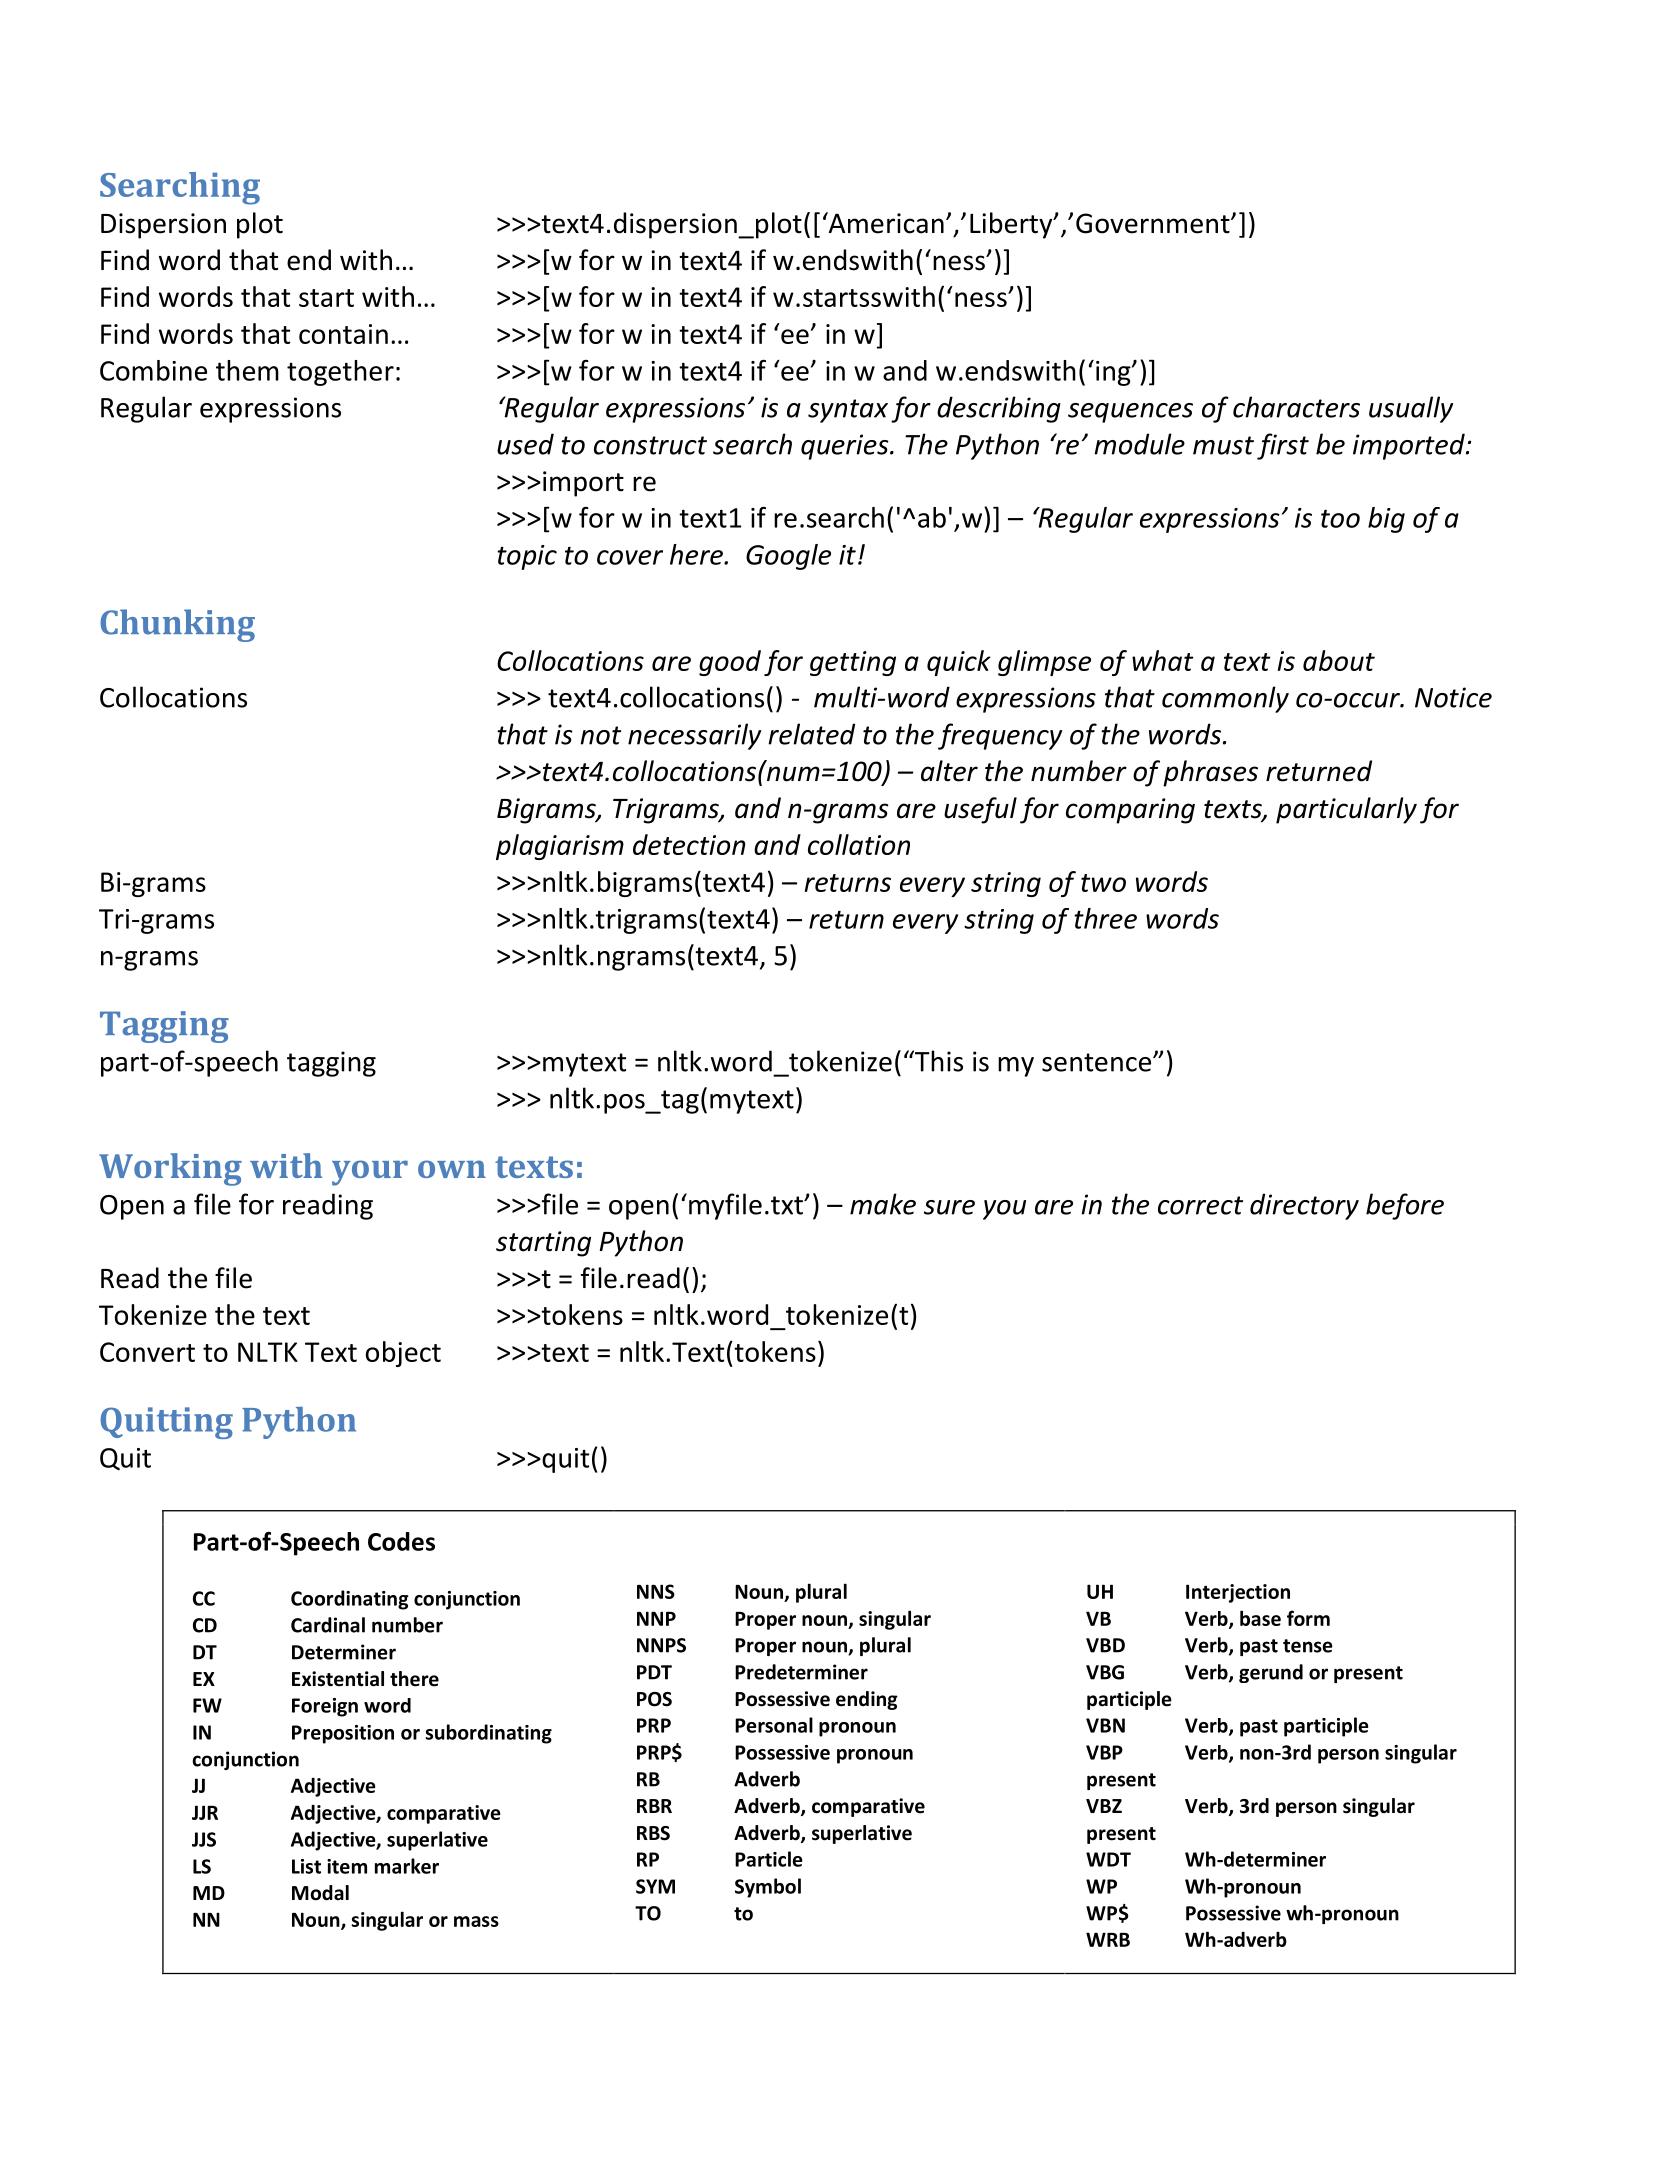 This screenshot has height=2172, width=1678. Describe the element at coordinates (340, 373) in the screenshot. I see `together` at that location.
